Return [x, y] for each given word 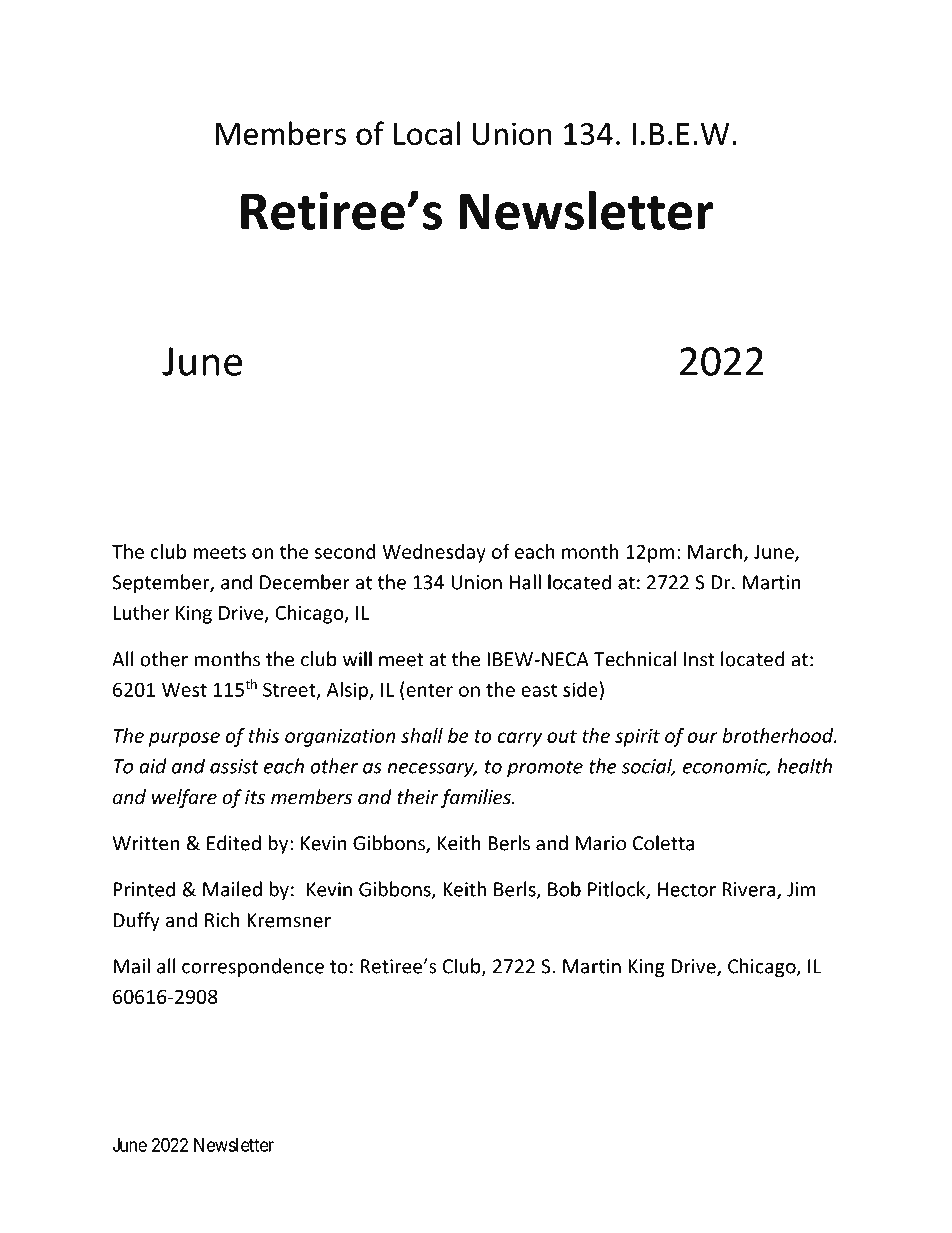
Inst [699, 659]
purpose [184, 739]
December [305, 582]
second [345, 551]
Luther [142, 612]
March [715, 551]
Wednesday [434, 553]
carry [520, 739]
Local [427, 133]
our [703, 737]
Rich [222, 920]
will [357, 659]
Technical [635, 659]
